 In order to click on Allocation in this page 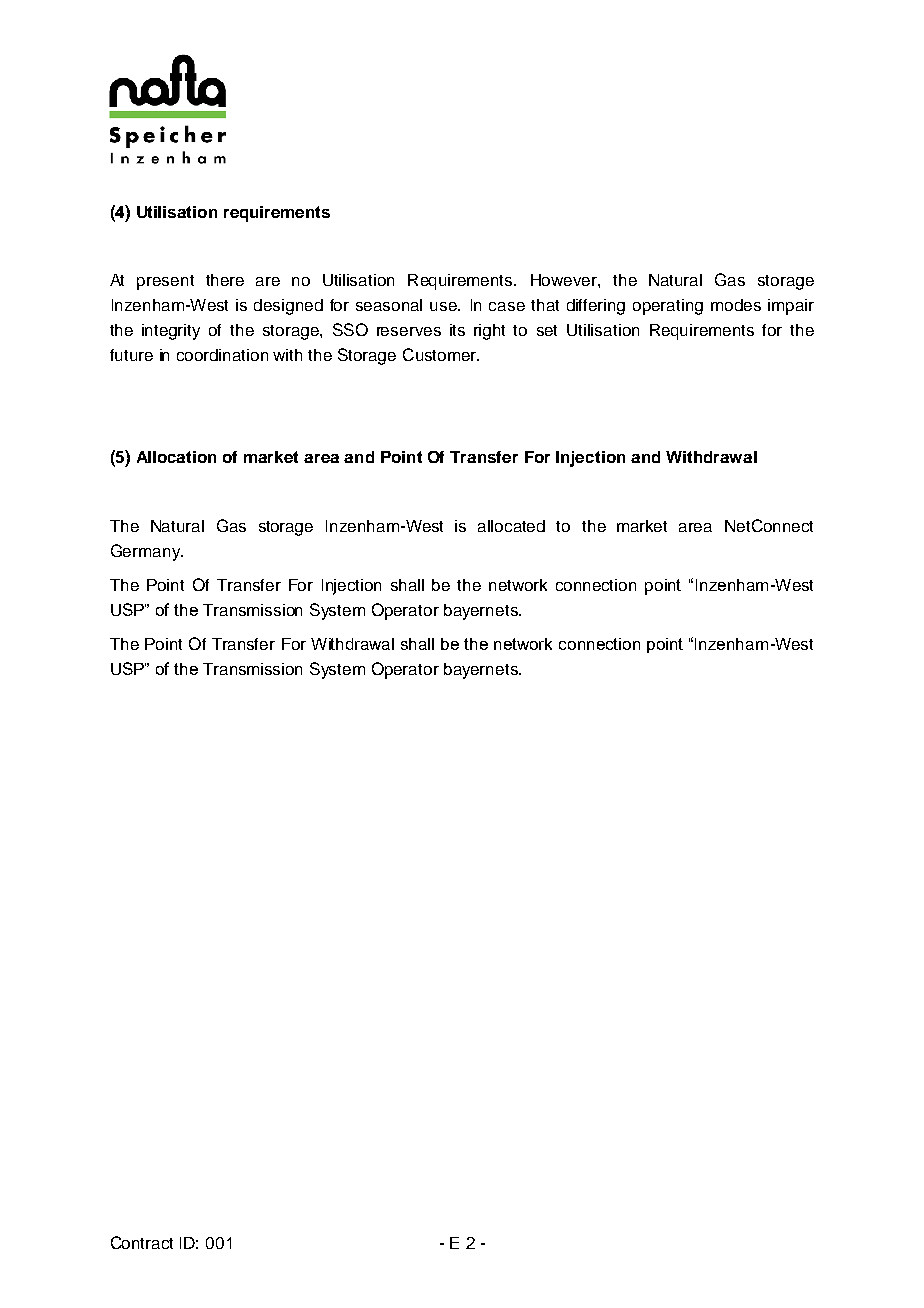, I will do `click(176, 457)`.
